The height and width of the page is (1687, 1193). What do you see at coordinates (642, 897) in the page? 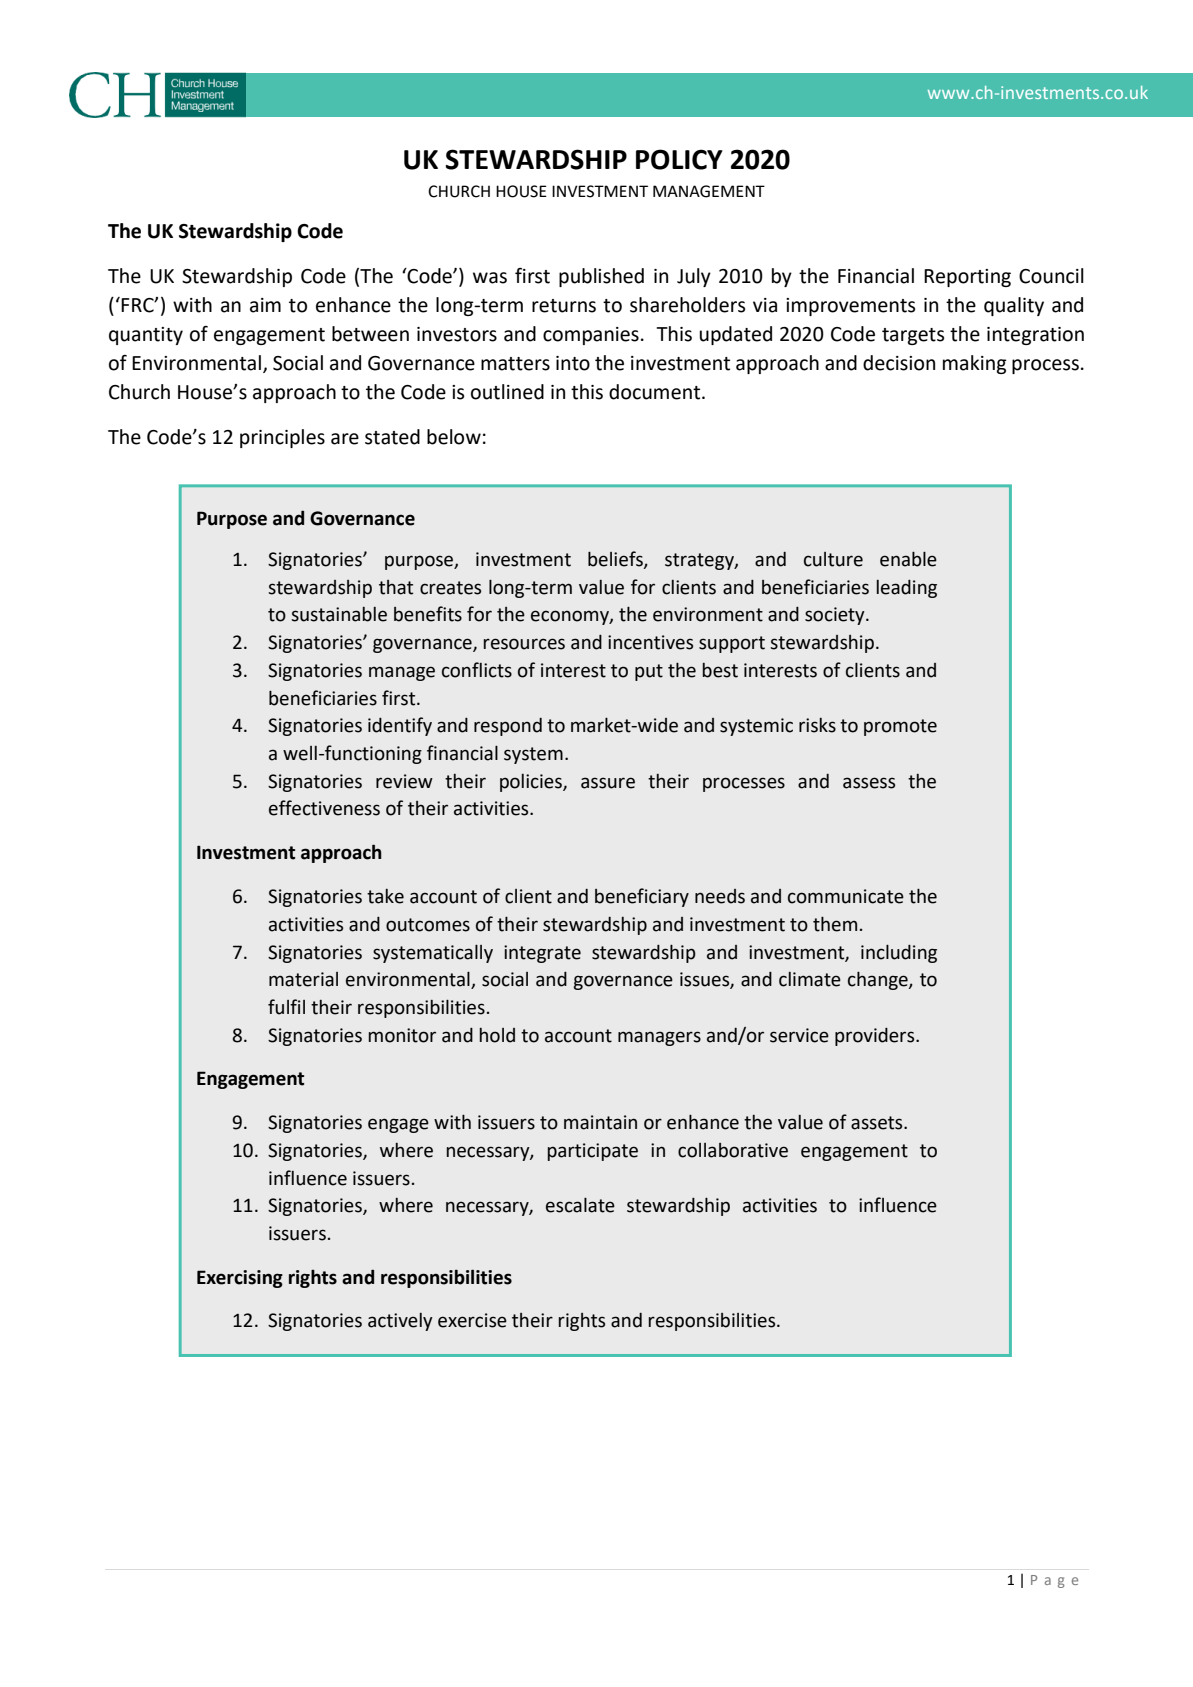
I see `beneficiary` at bounding box center [642, 897].
